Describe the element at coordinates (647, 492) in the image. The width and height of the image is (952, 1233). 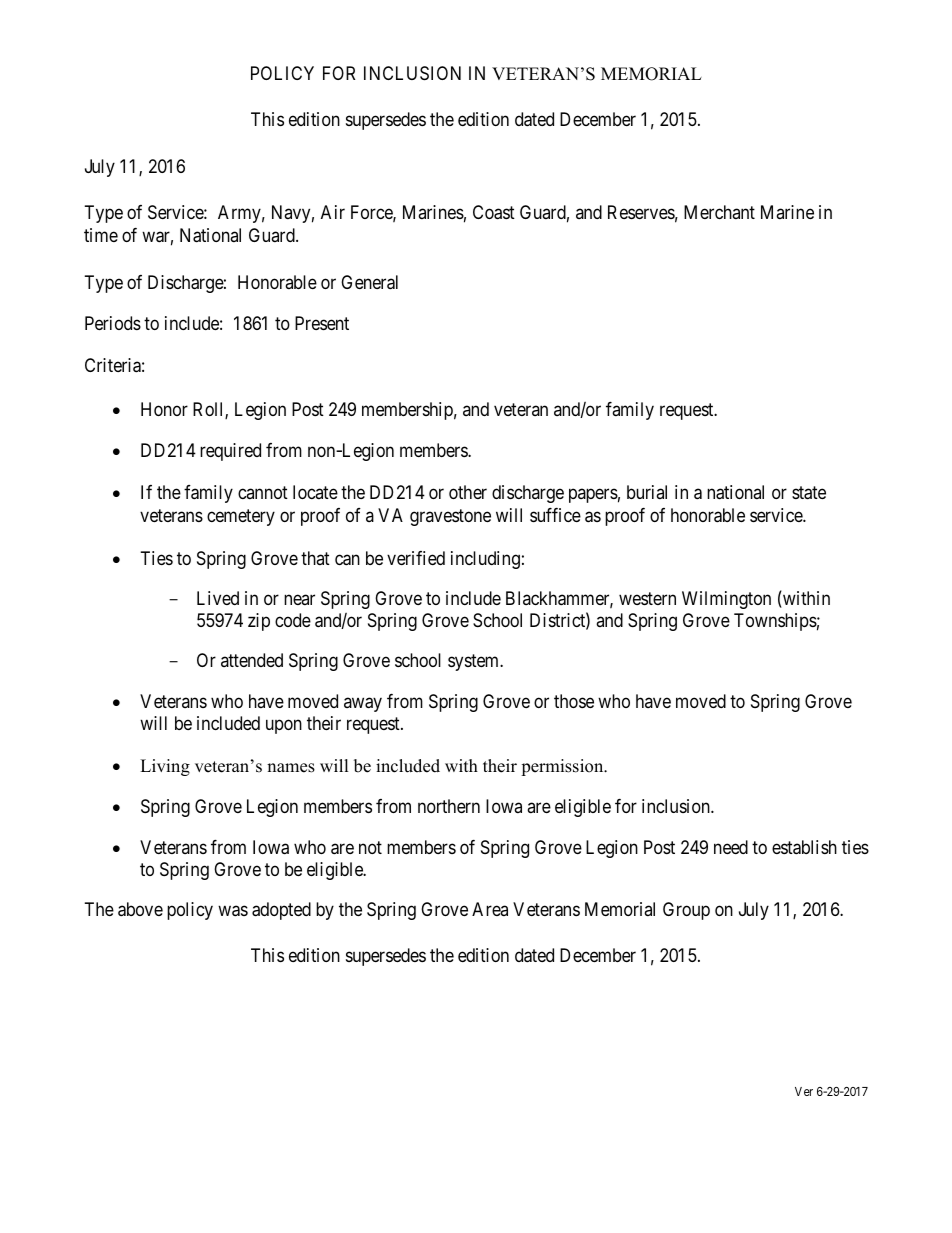
I see `burial` at that location.
